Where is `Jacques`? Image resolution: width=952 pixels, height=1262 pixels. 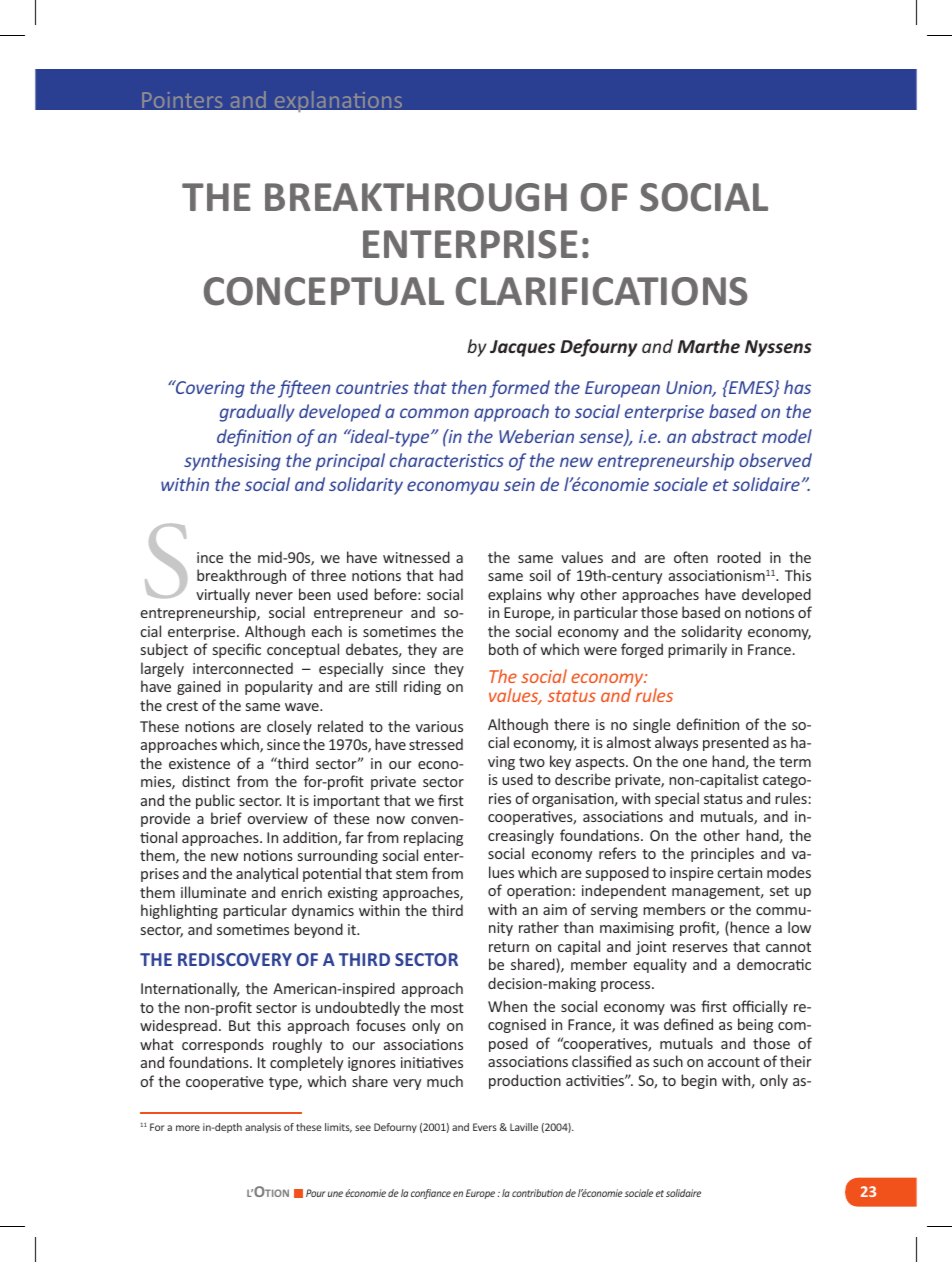
Jacques is located at coordinates (522, 348).
